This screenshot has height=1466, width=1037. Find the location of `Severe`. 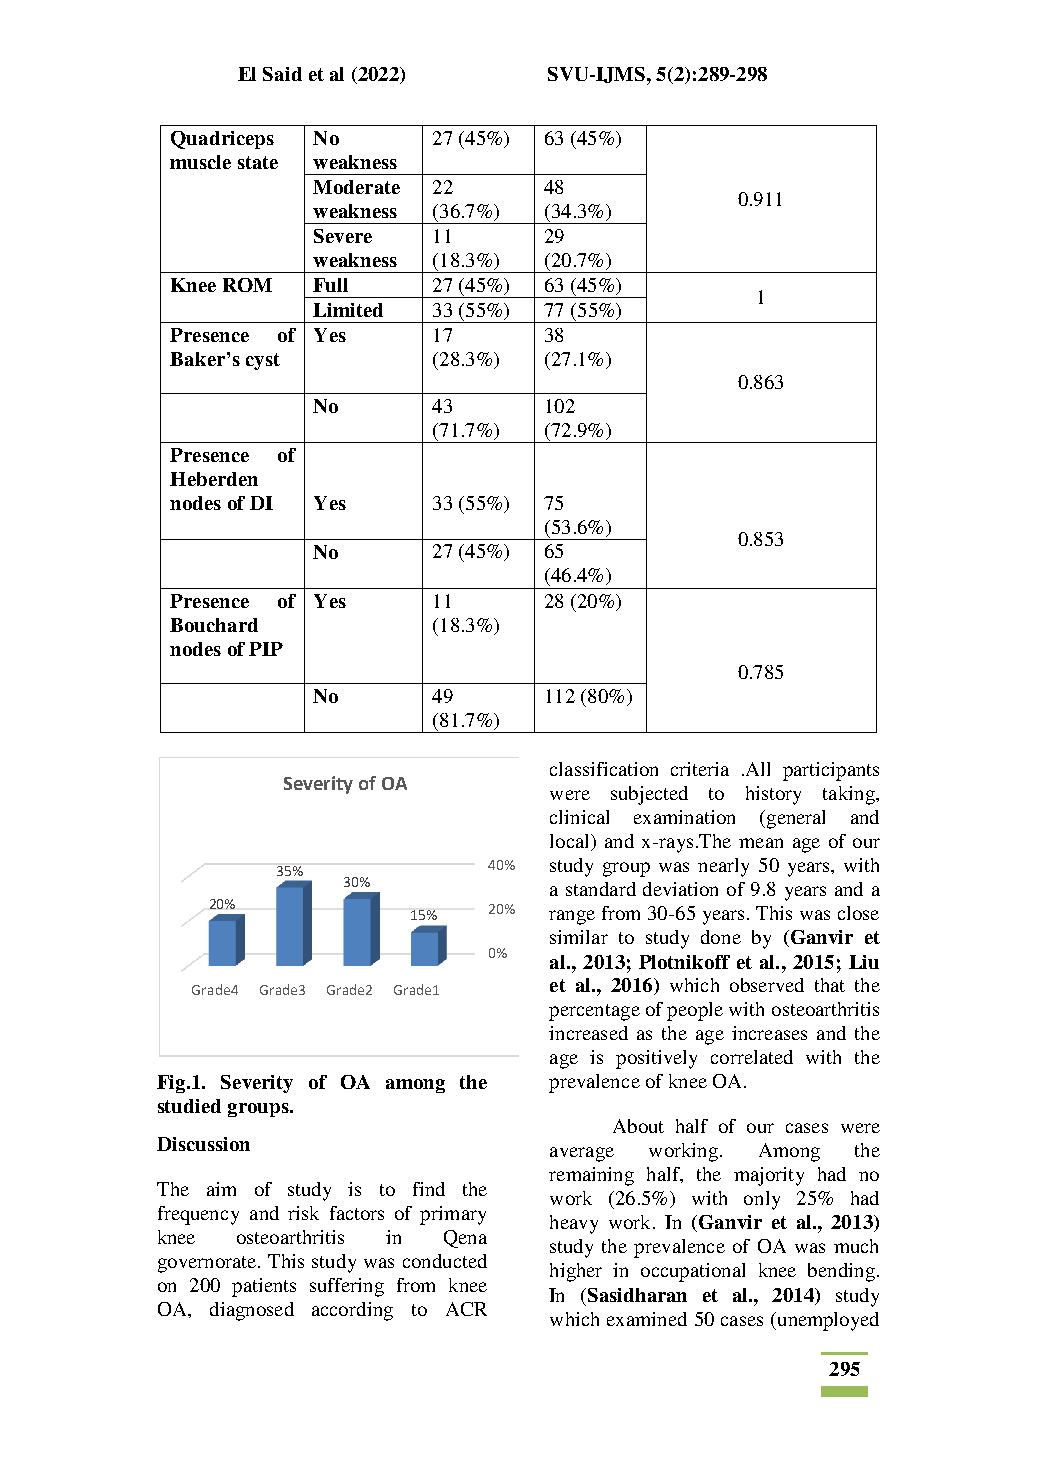

Severe is located at coordinates (343, 236).
